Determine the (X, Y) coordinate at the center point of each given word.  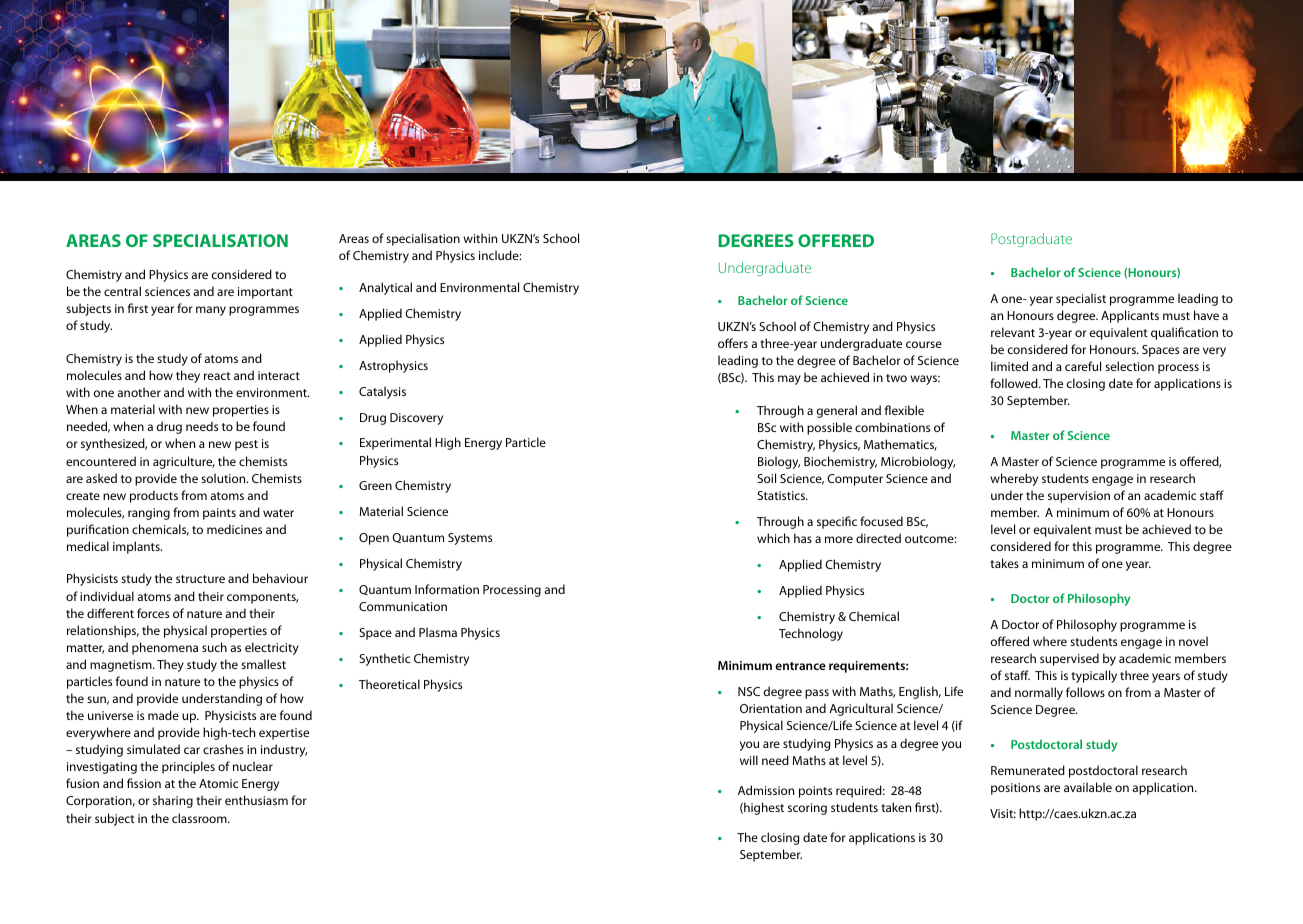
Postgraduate (1031, 240)
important (265, 293)
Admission (766, 790)
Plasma (438, 632)
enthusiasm (256, 800)
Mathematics (900, 445)
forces (153, 613)
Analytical (385, 288)
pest (246, 445)
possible (829, 428)
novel (1193, 641)
